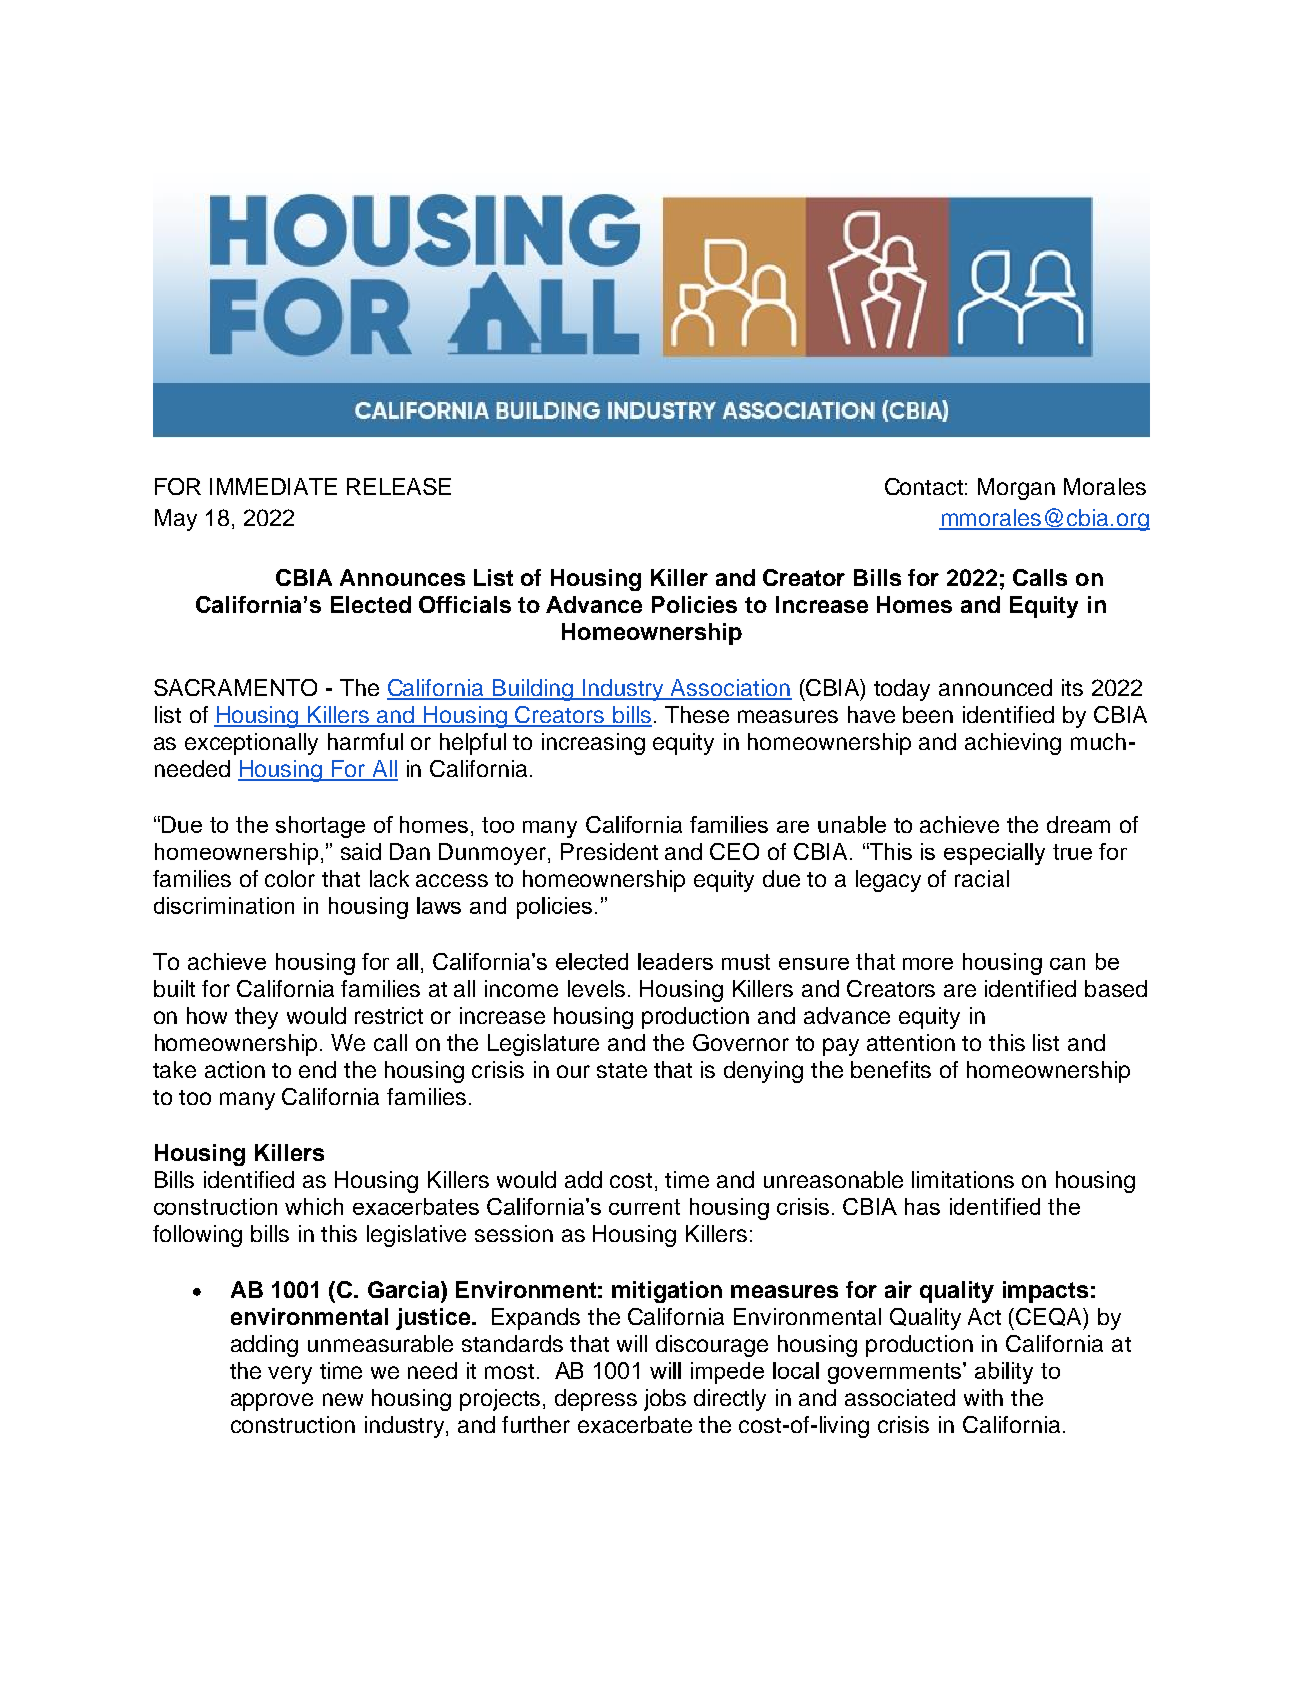 The height and width of the image is (1686, 1303). I want to click on end, so click(317, 1069).
